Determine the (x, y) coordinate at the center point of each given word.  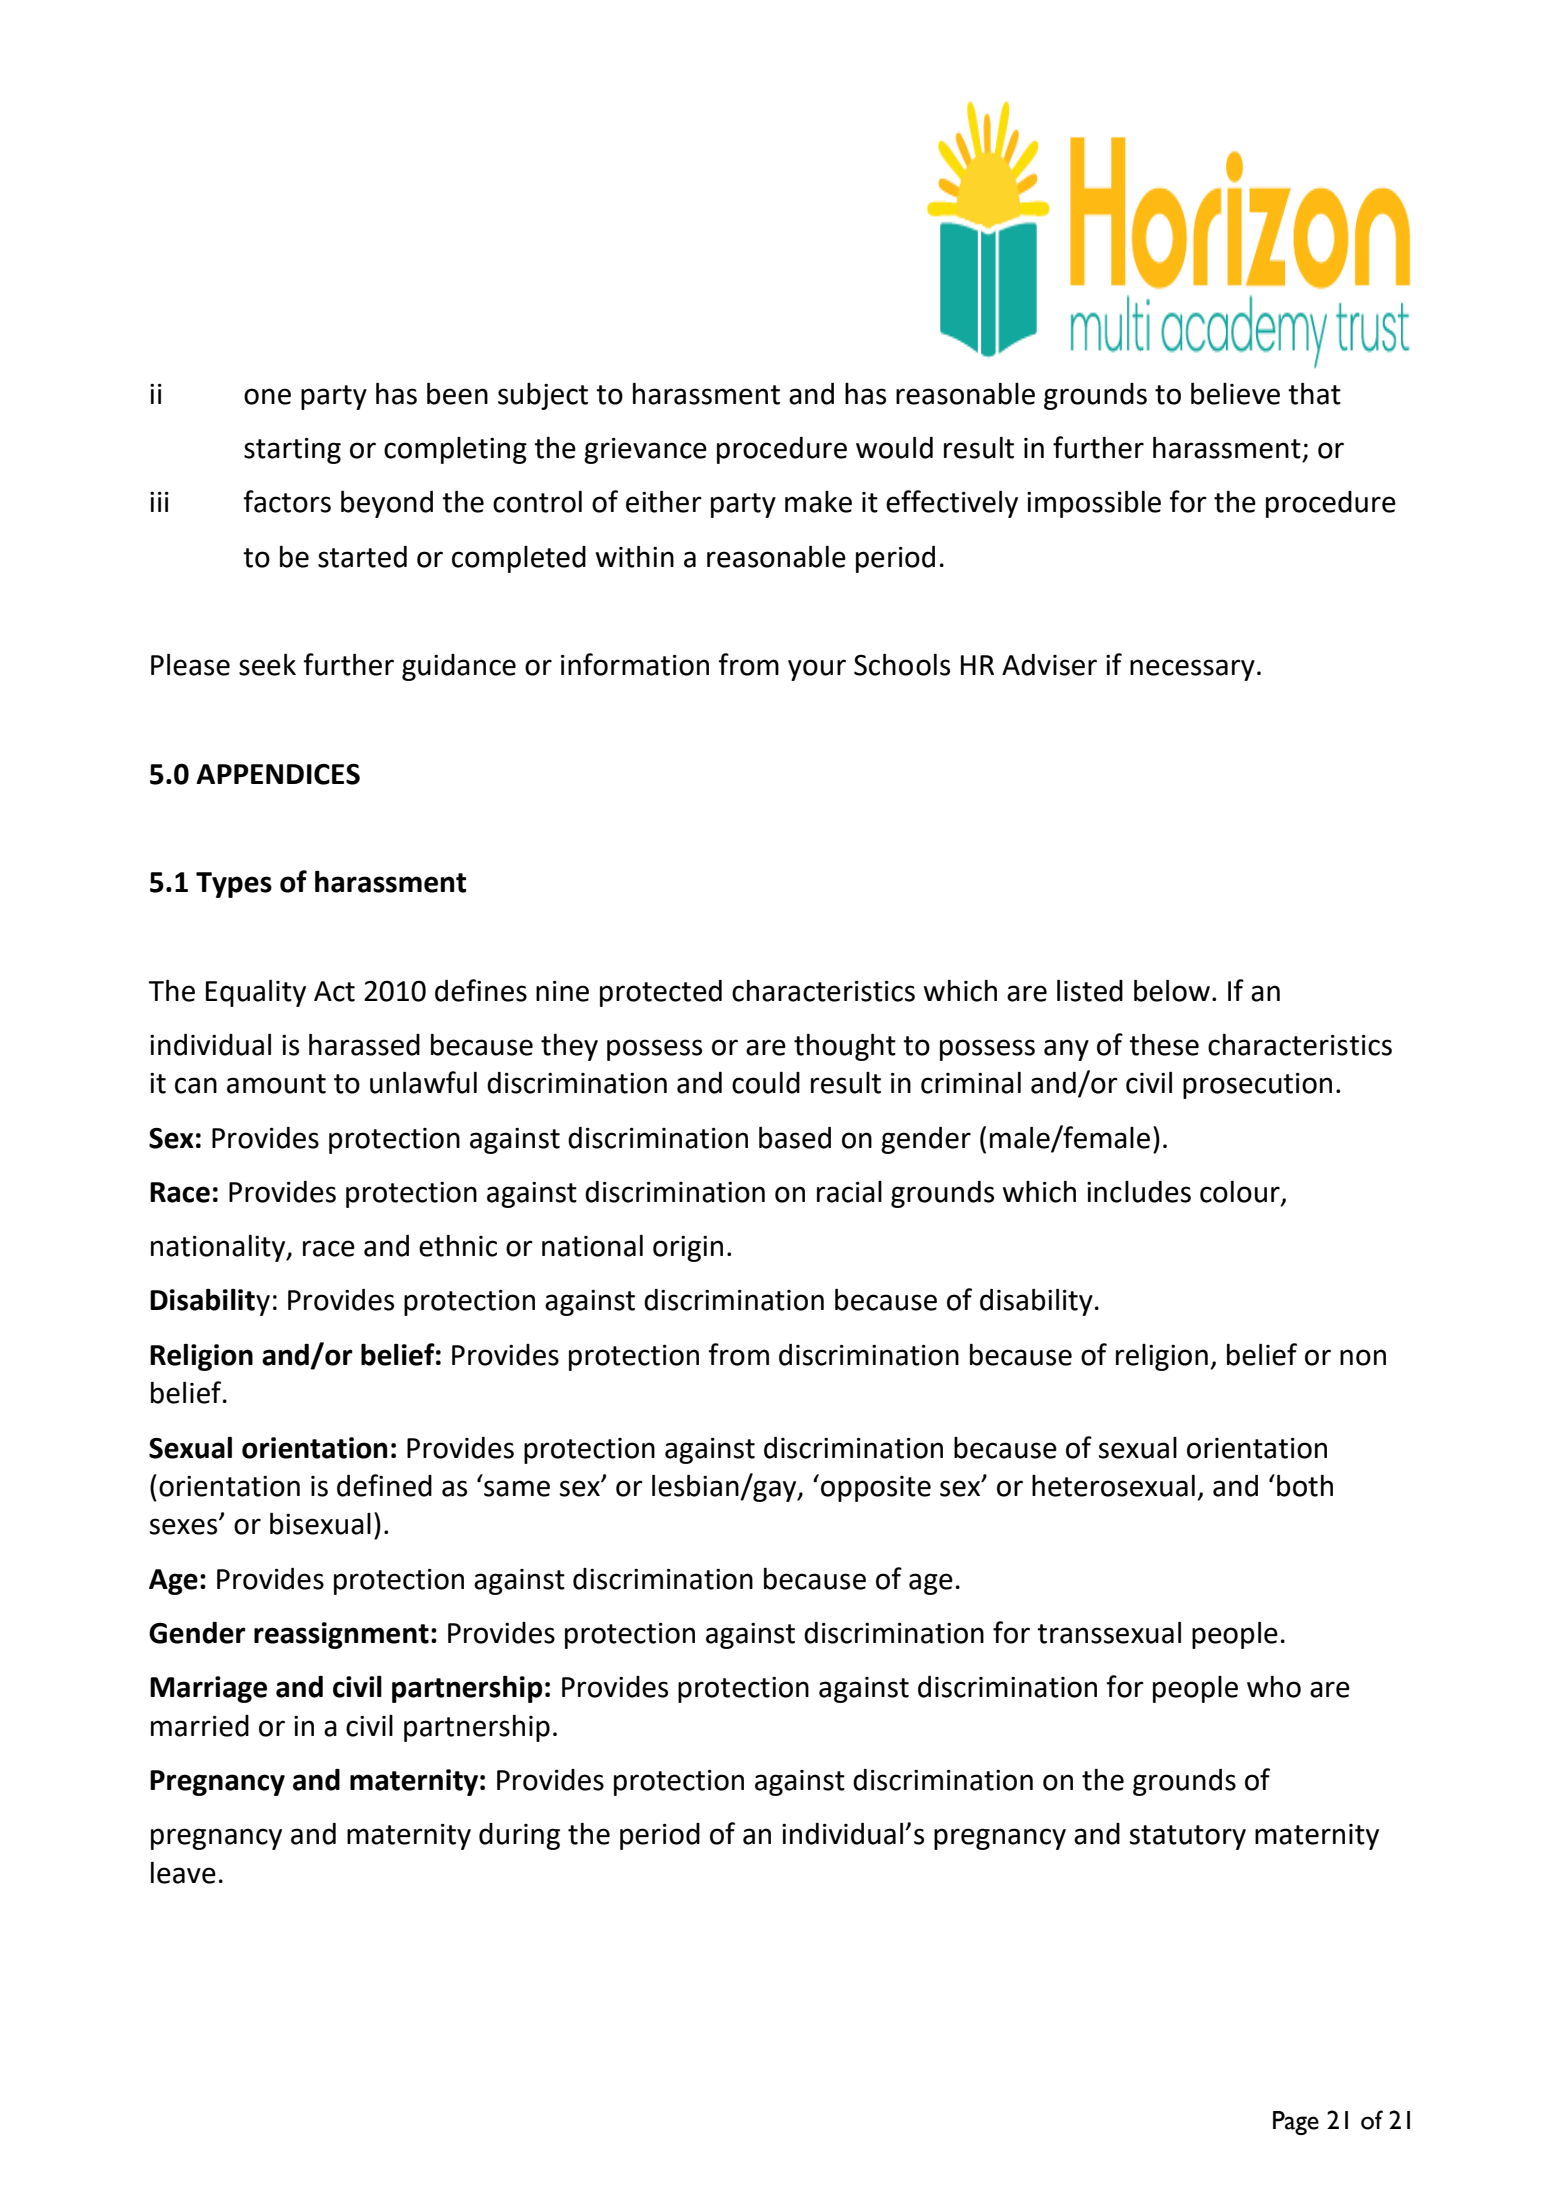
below (1172, 990)
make (818, 502)
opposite (876, 1489)
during (519, 1836)
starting (292, 451)
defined (384, 1485)
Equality (256, 993)
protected (661, 993)
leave (183, 1873)
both (1305, 1485)
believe (1235, 393)
